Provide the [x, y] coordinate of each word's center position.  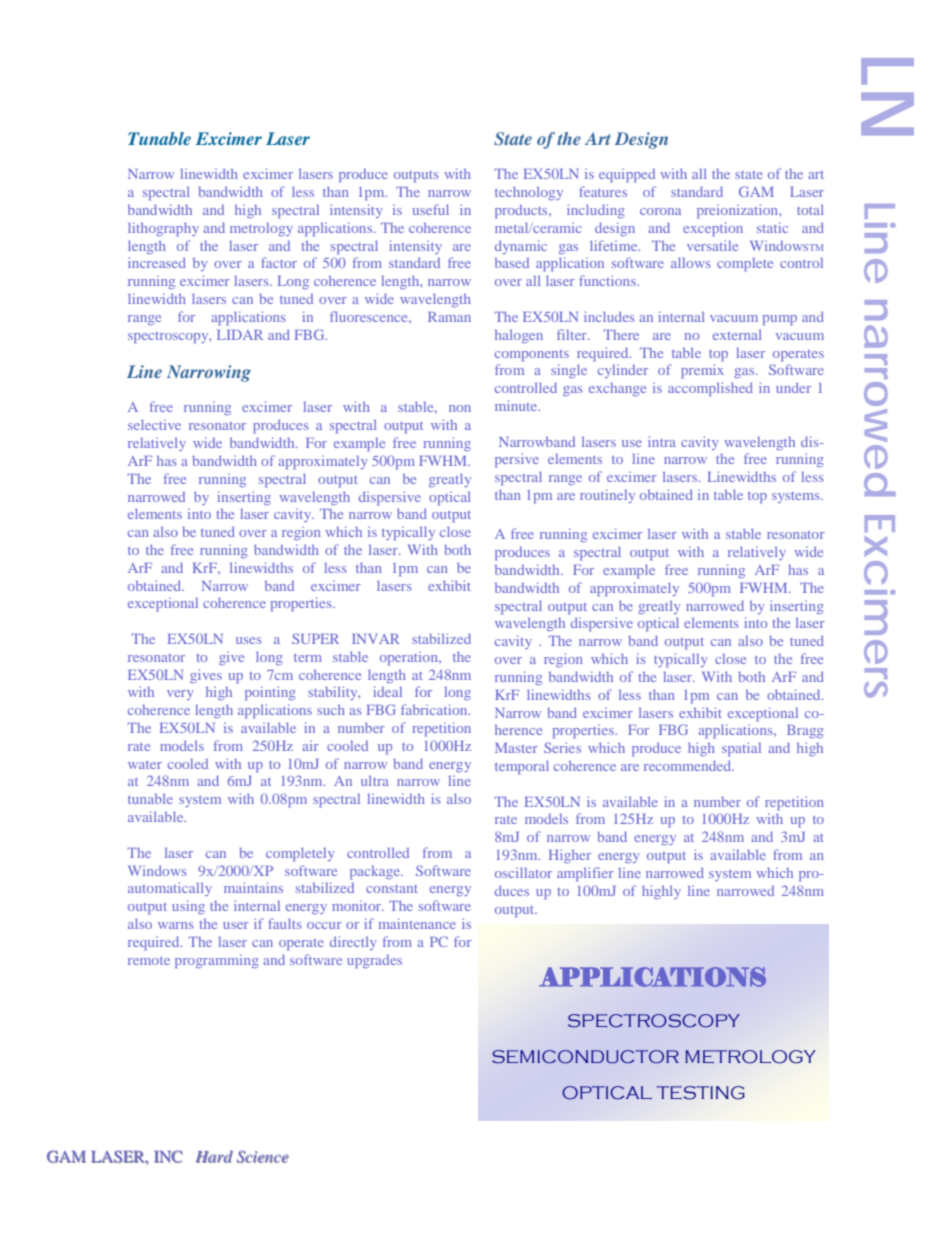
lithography [163, 229]
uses [248, 640]
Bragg [805, 731]
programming [217, 962]
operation [410, 659]
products [522, 212]
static [772, 227]
